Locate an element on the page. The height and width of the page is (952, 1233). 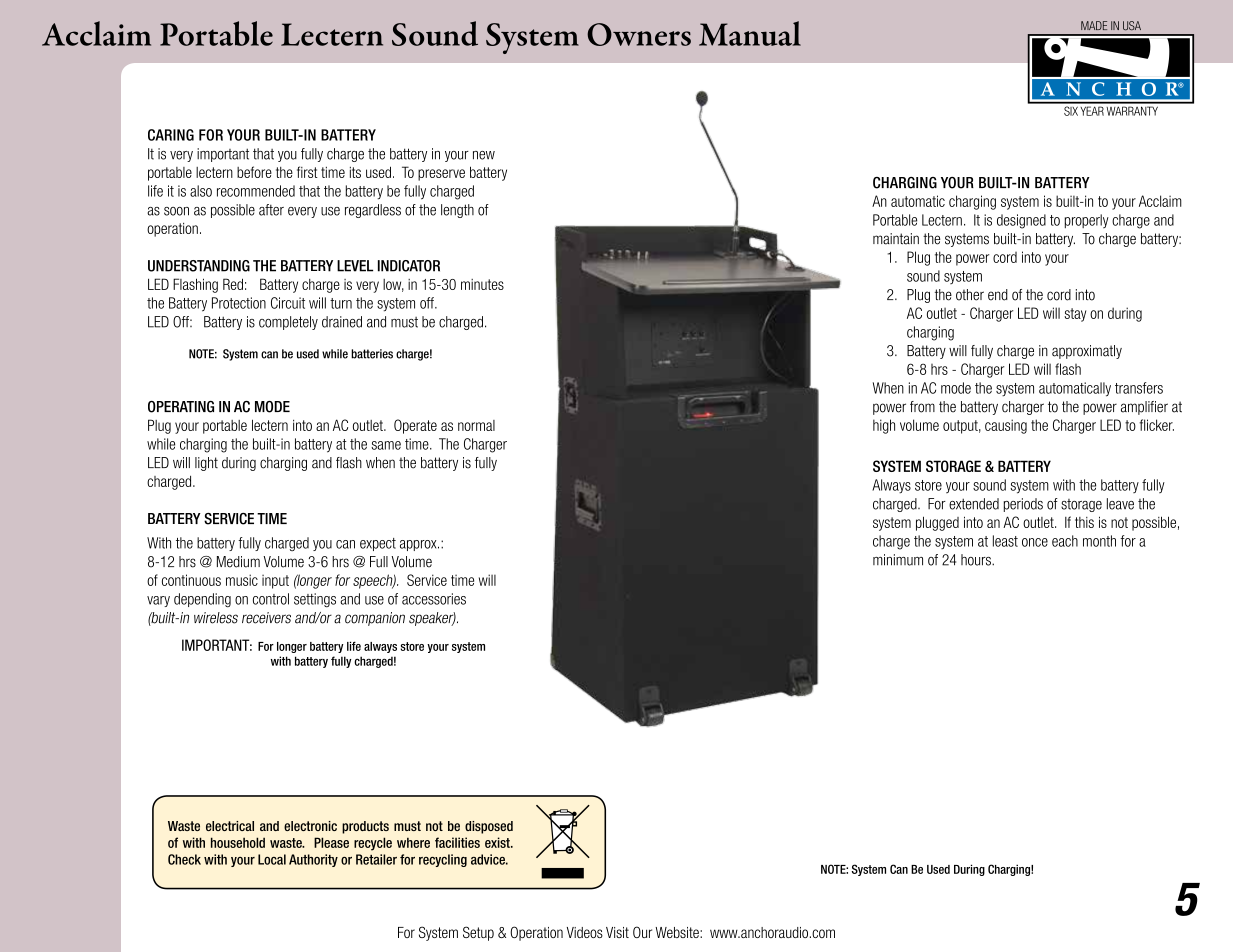
completely is located at coordinates (288, 323).
